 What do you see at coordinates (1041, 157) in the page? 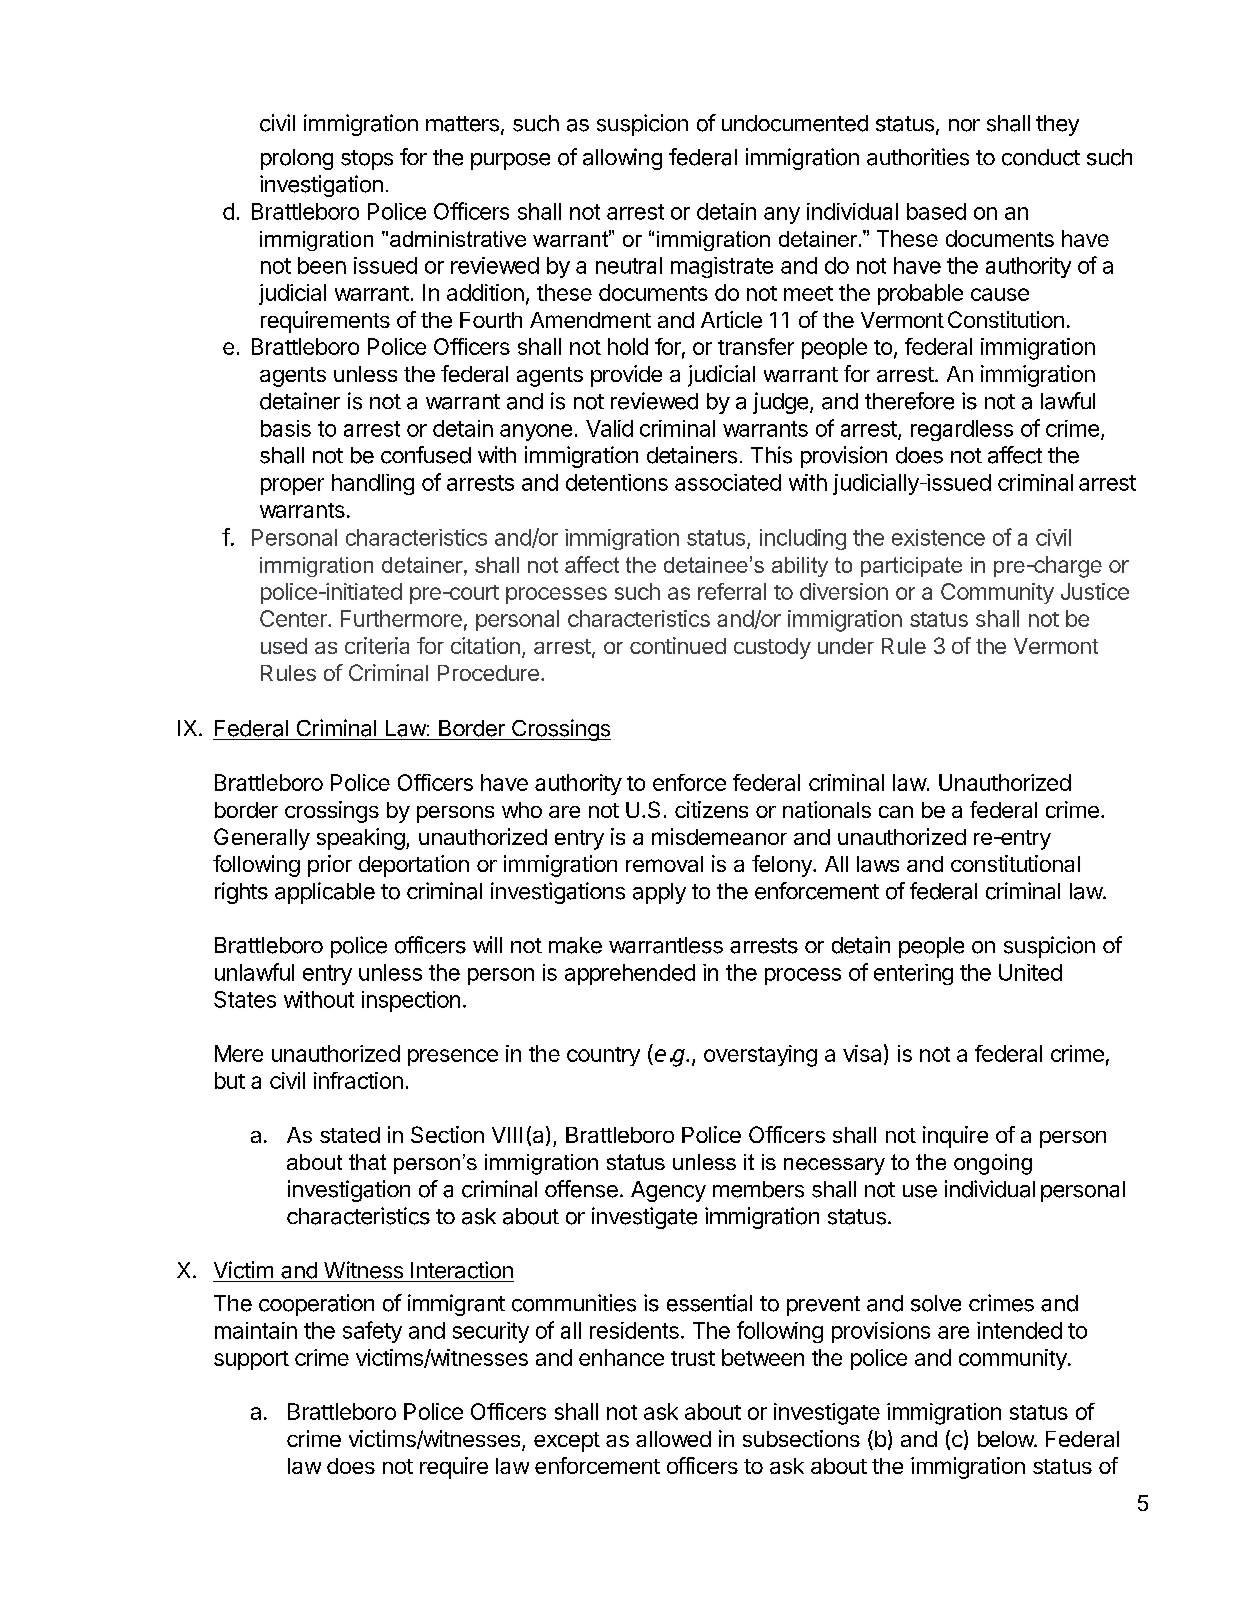
I see `conduct` at bounding box center [1041, 157].
